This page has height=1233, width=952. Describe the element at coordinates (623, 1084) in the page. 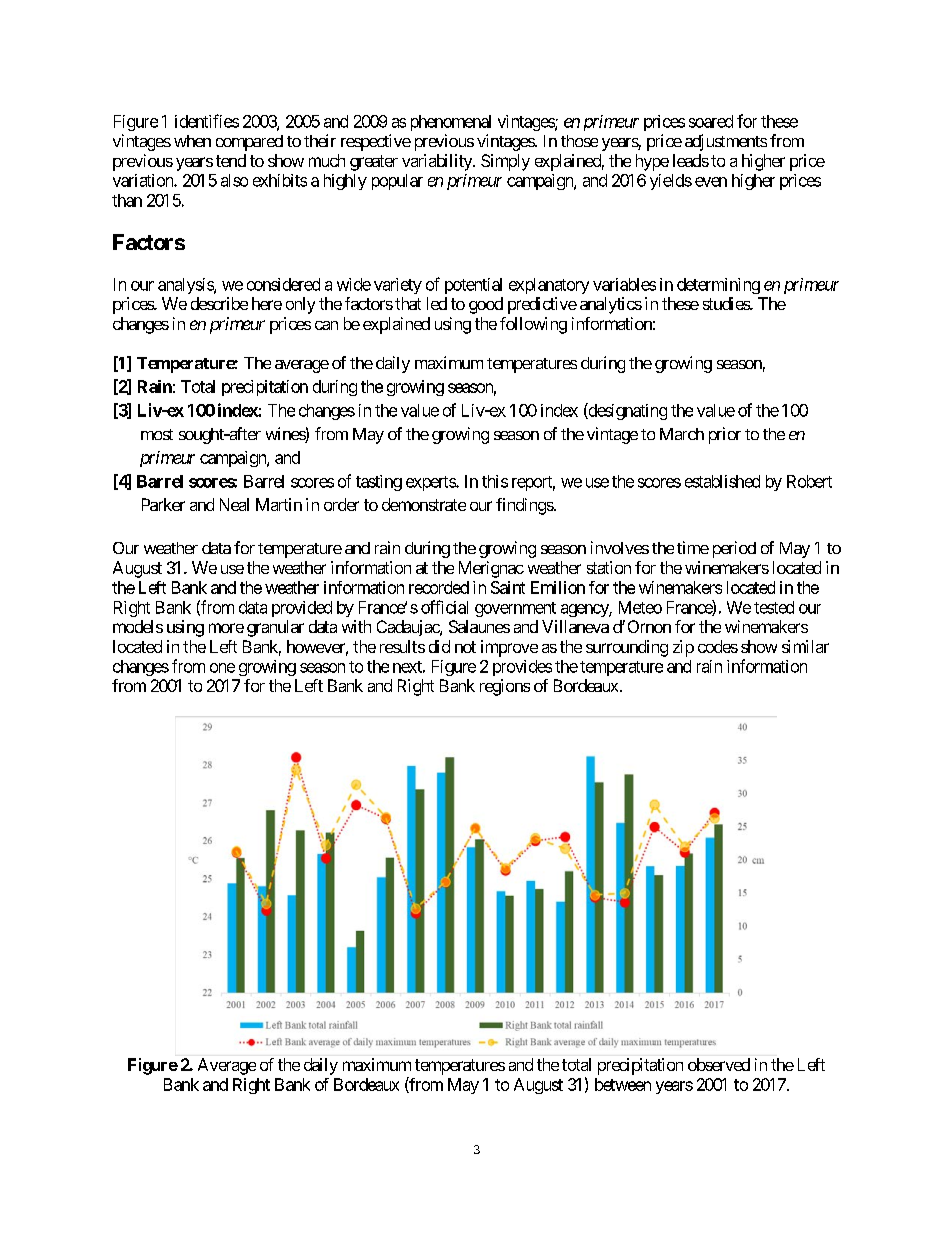

I see `between` at that location.
